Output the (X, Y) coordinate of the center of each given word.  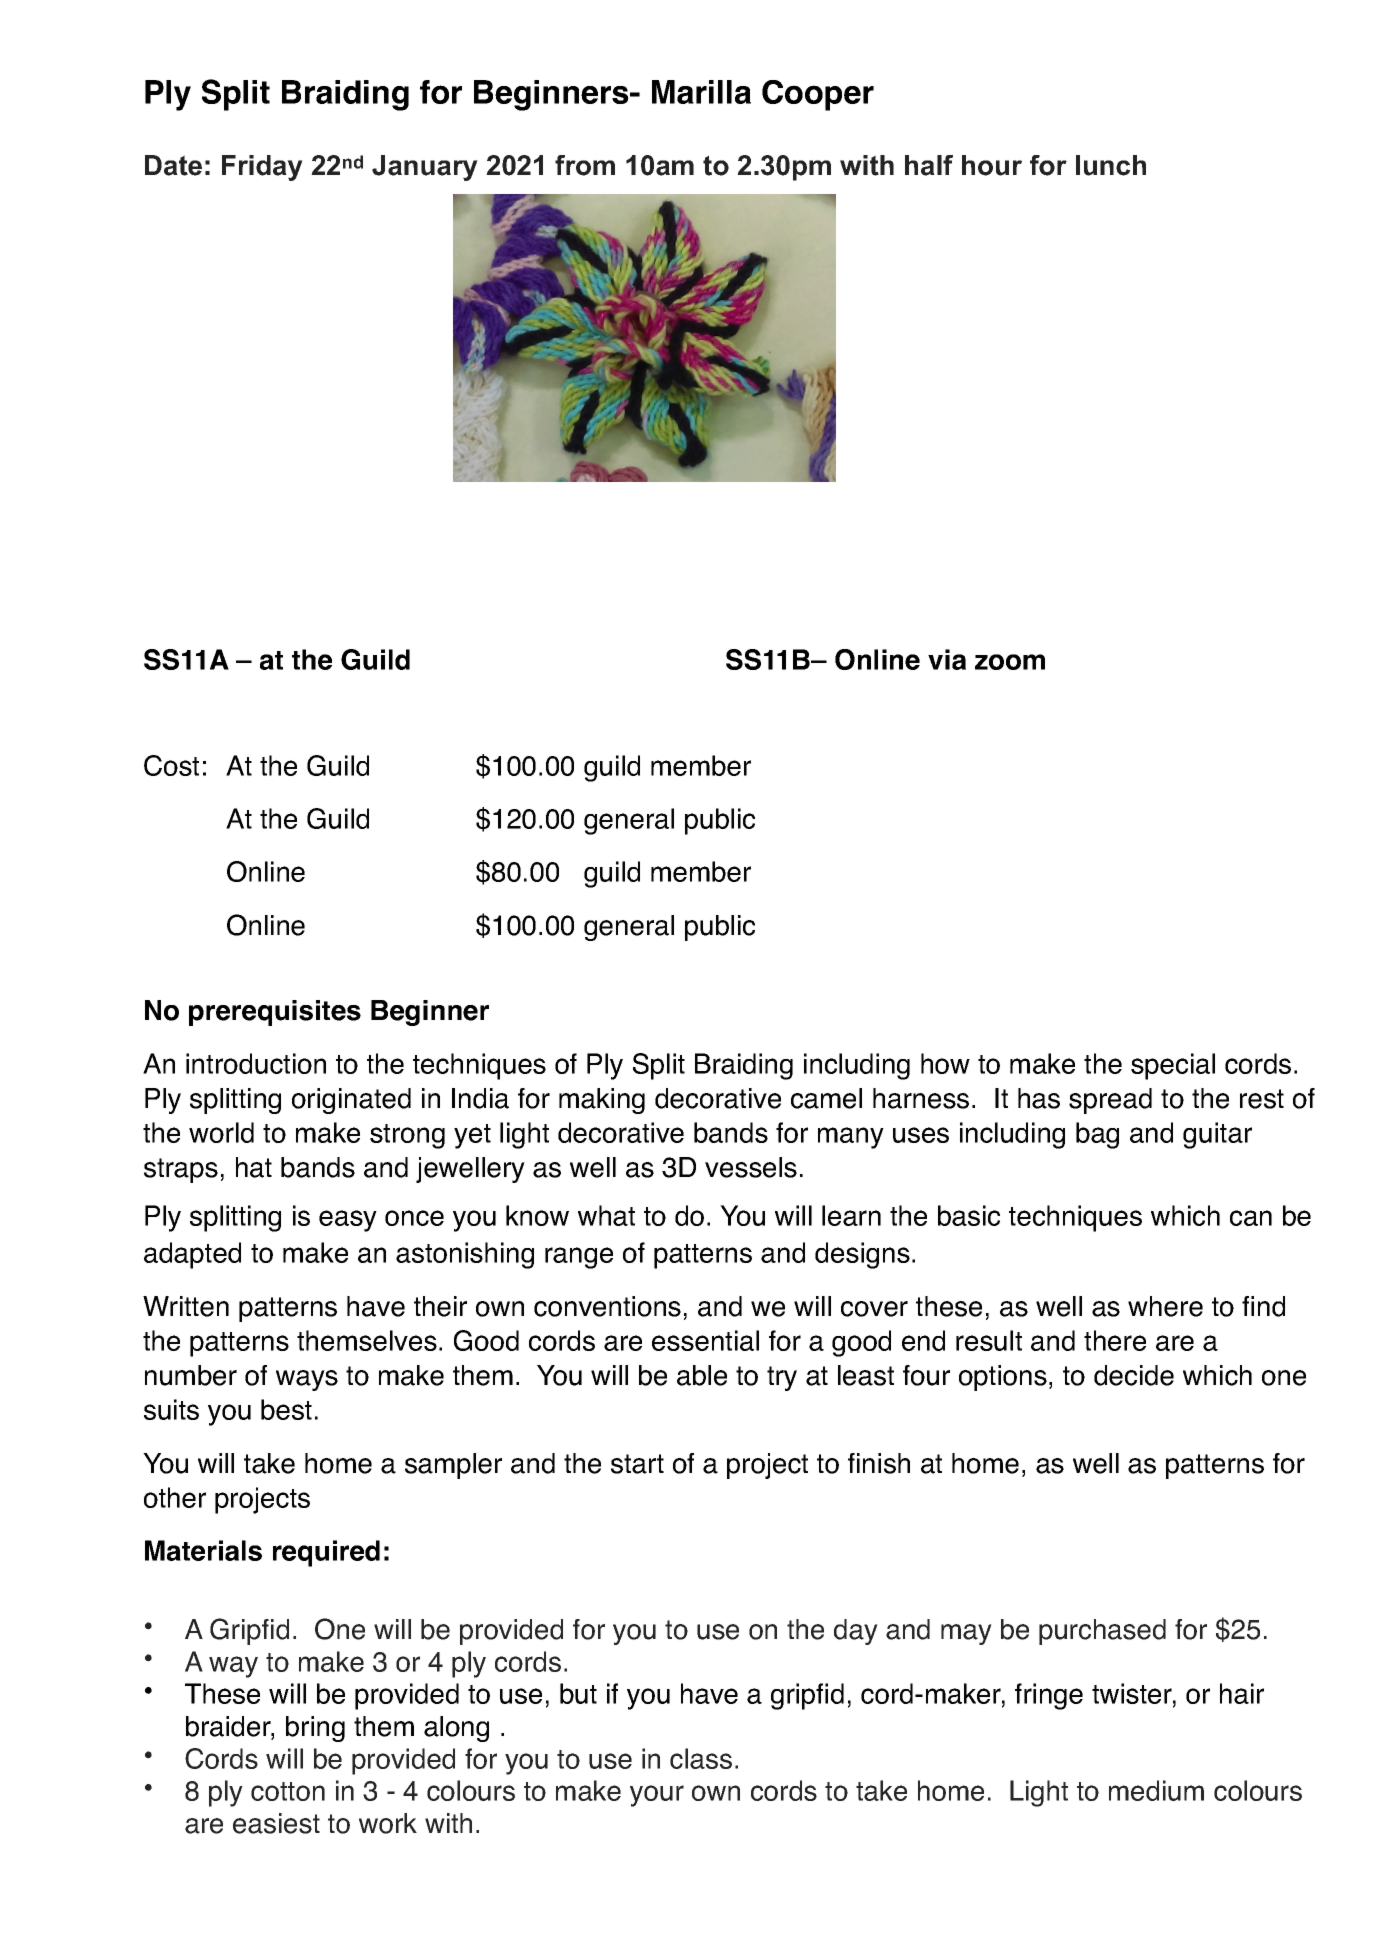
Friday (262, 168)
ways (307, 1380)
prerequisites (275, 1013)
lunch (1111, 165)
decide (1134, 1375)
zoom (1010, 662)
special (1173, 1066)
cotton (288, 1791)
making (602, 1101)
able (702, 1375)
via (947, 659)
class (701, 1758)
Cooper (818, 95)
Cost (171, 765)
